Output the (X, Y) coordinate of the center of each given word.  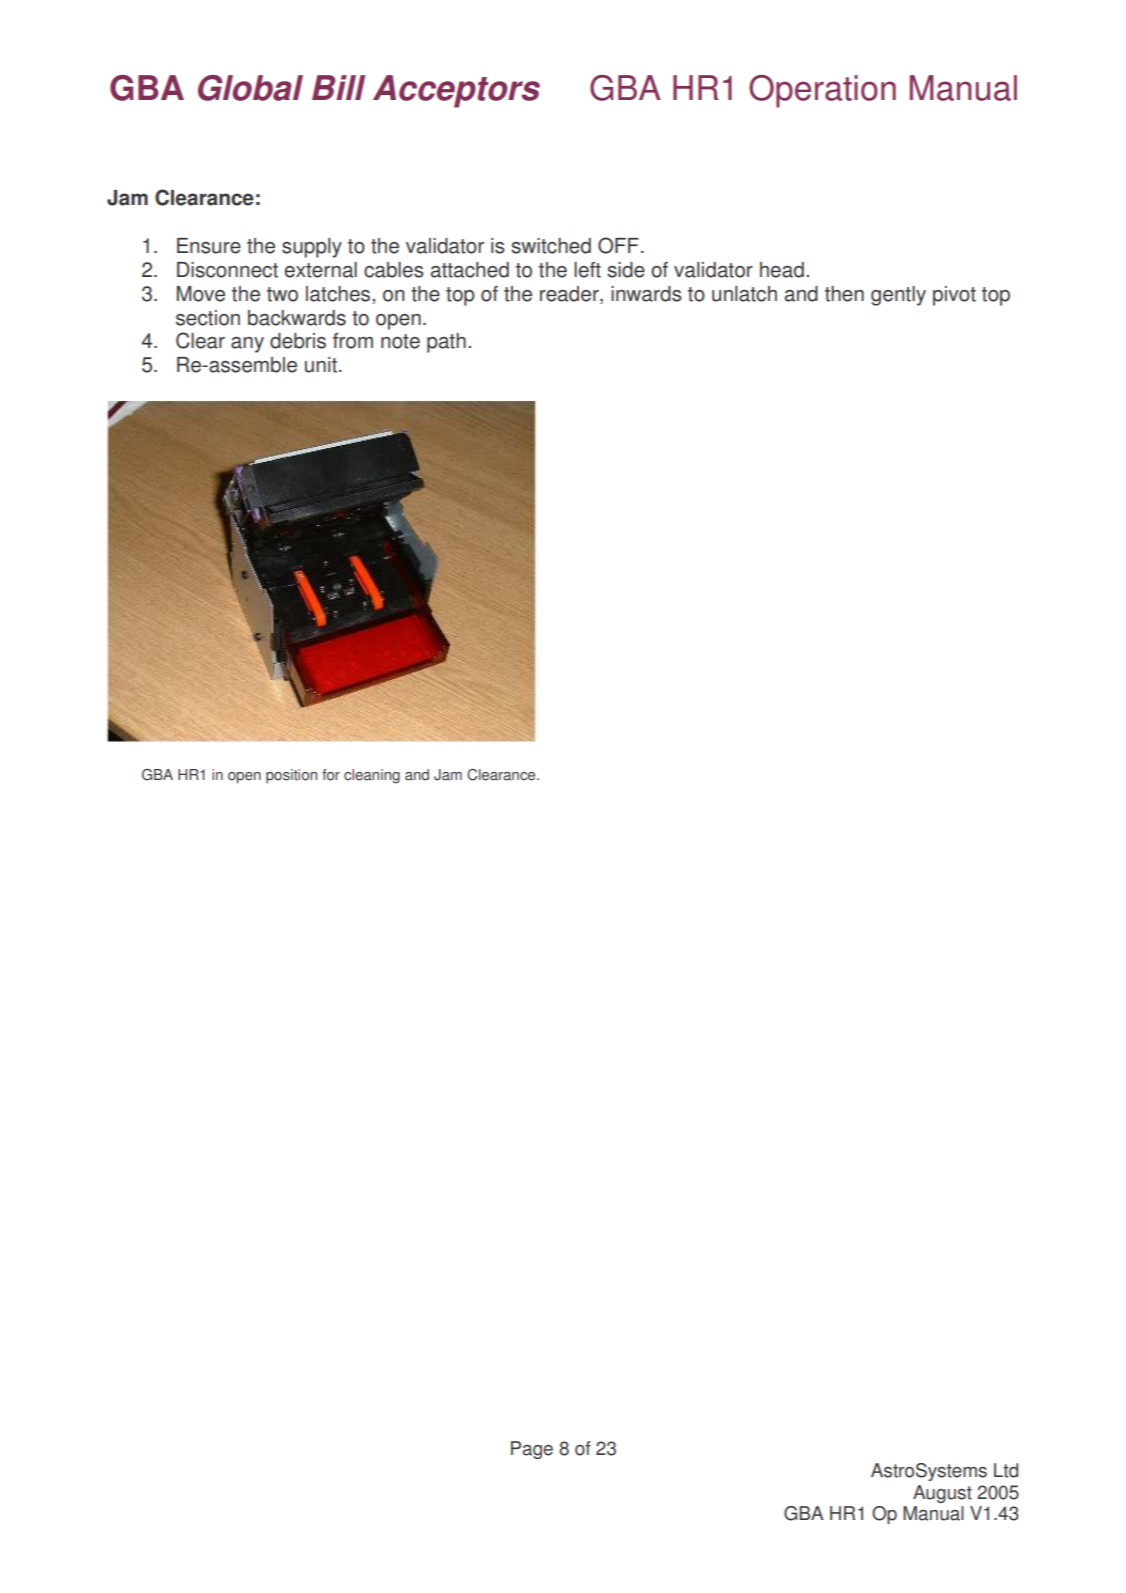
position (291, 776)
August (942, 1494)
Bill (338, 87)
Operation (822, 91)
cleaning (372, 776)
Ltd (1006, 1470)
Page (532, 1450)
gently (898, 296)
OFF (618, 245)
